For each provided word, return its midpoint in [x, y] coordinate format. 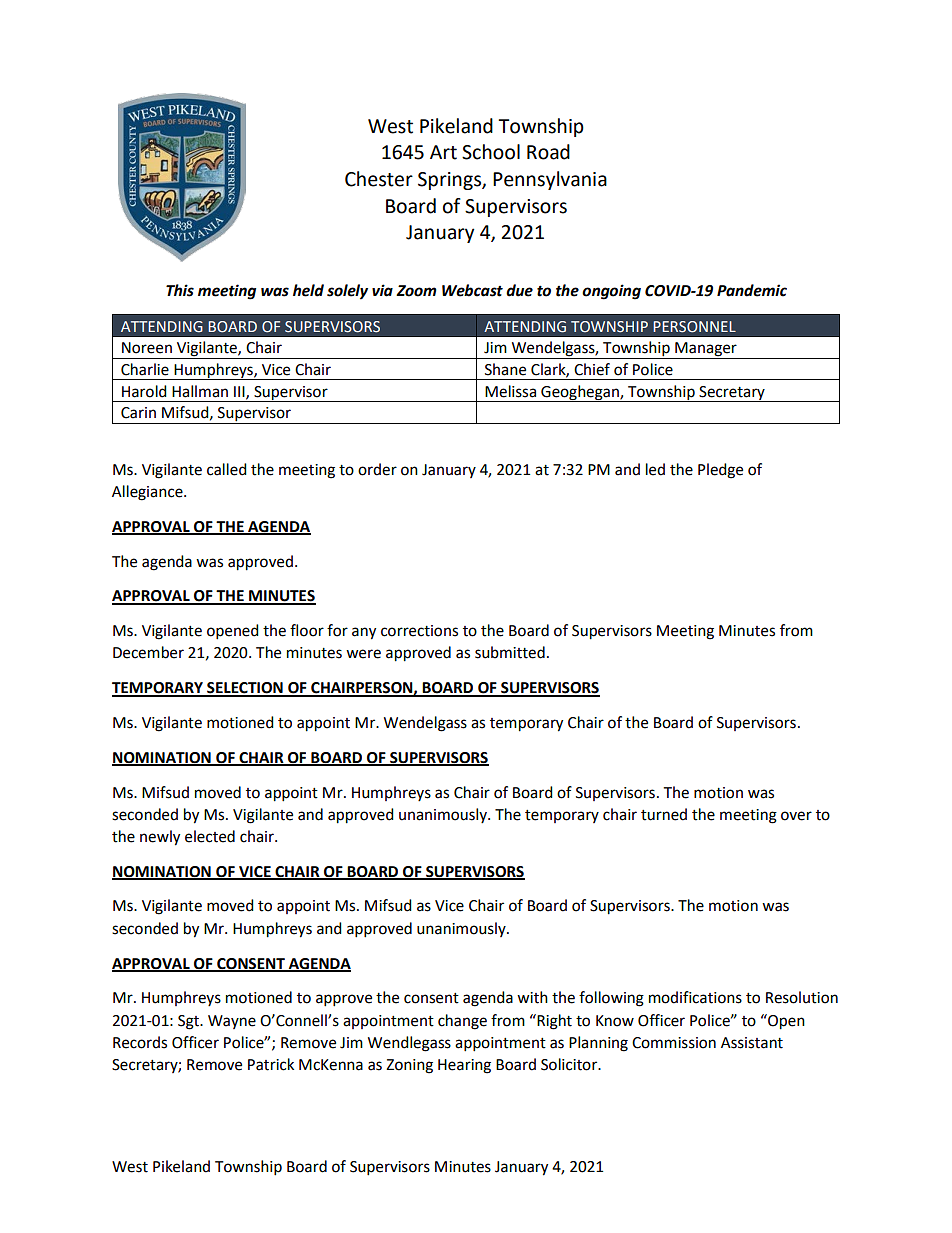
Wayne [232, 1022]
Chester [379, 179]
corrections [419, 631]
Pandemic [752, 290]
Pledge [720, 471]
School [491, 152]
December [148, 652]
